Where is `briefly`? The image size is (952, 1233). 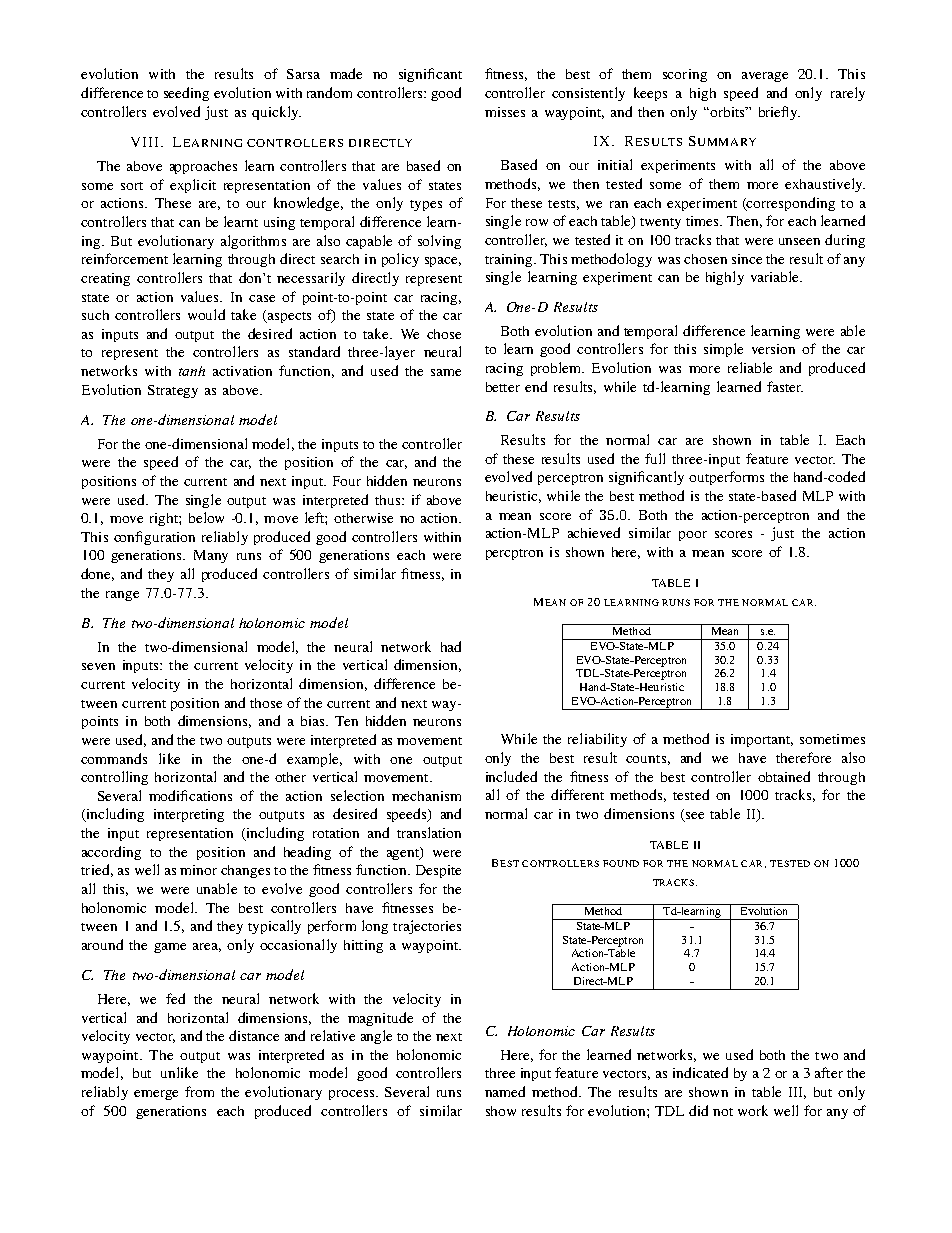
briefly is located at coordinates (779, 113).
